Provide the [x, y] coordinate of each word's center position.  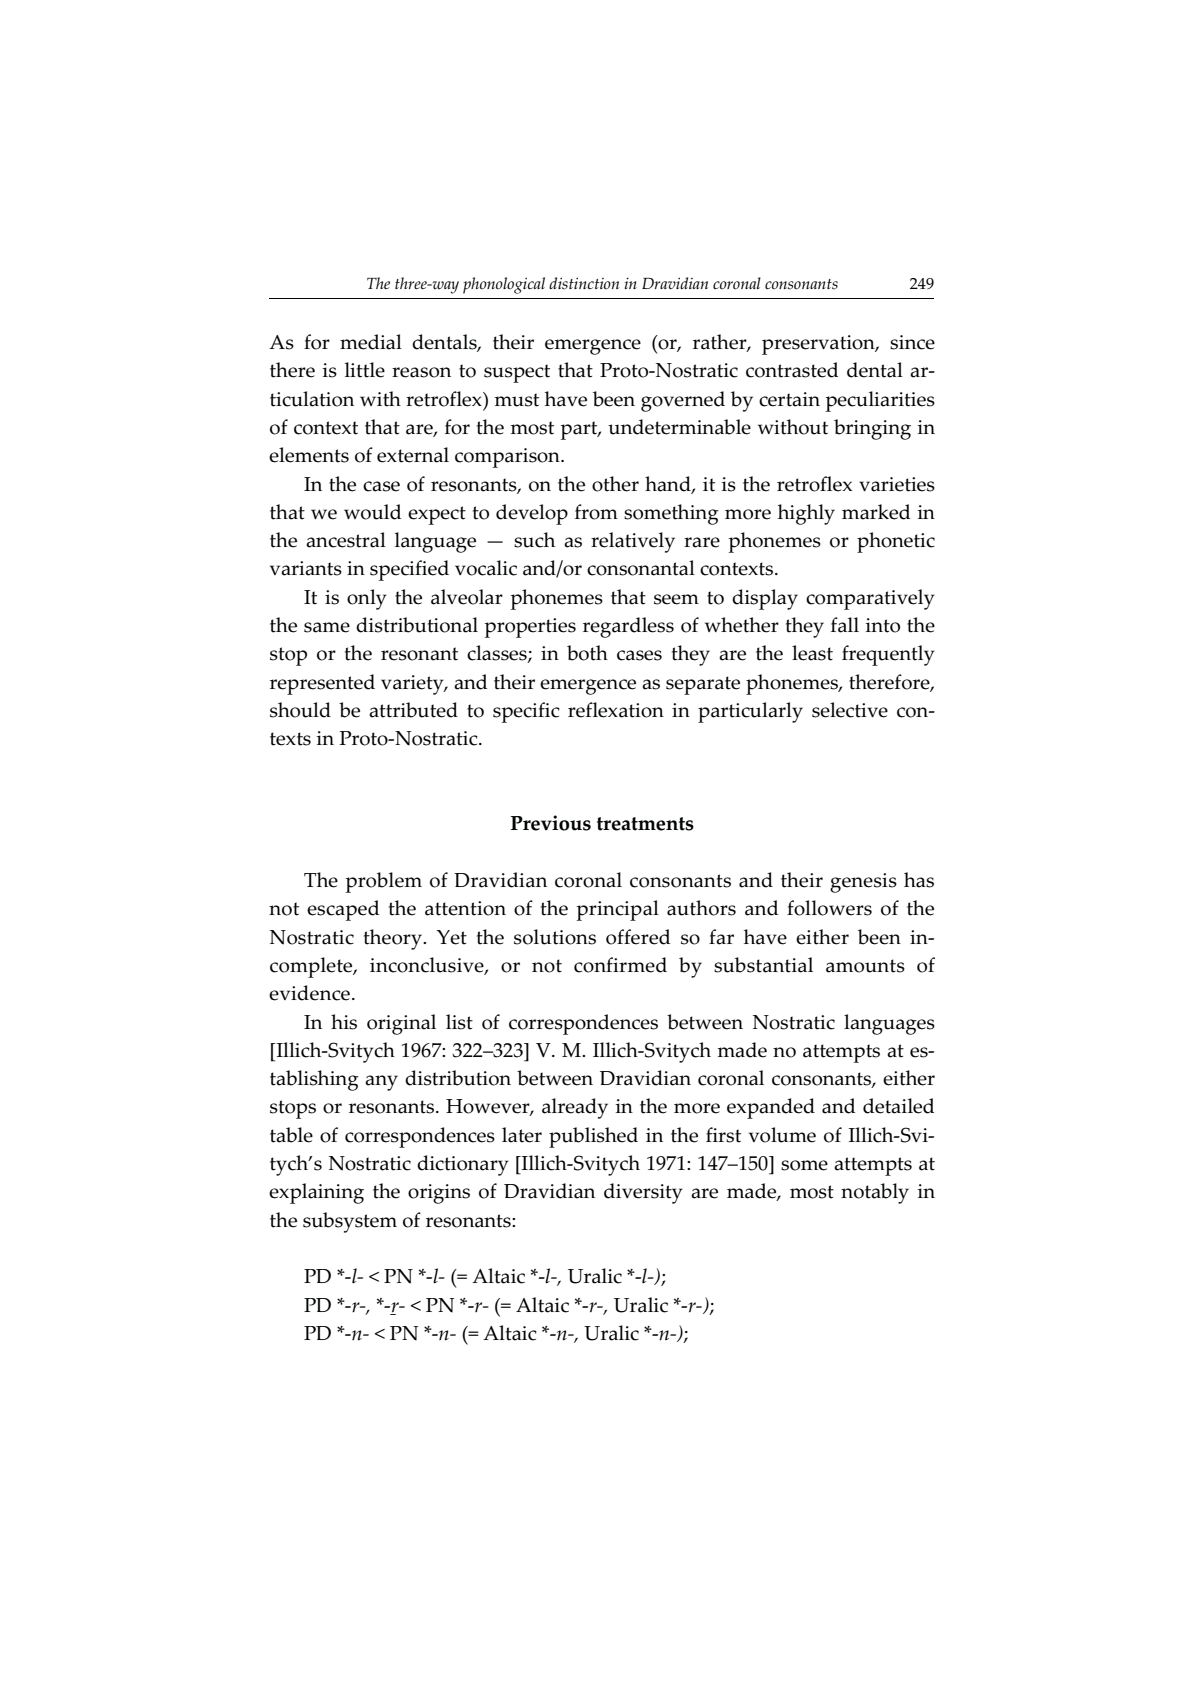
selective [850, 710]
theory [394, 939]
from [596, 512]
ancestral [346, 540]
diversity [643, 1193]
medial [371, 342]
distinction [584, 283]
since [912, 342]
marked [876, 512]
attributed [413, 710]
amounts [865, 966]
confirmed [620, 965]
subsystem [350, 1222]
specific [526, 712]
